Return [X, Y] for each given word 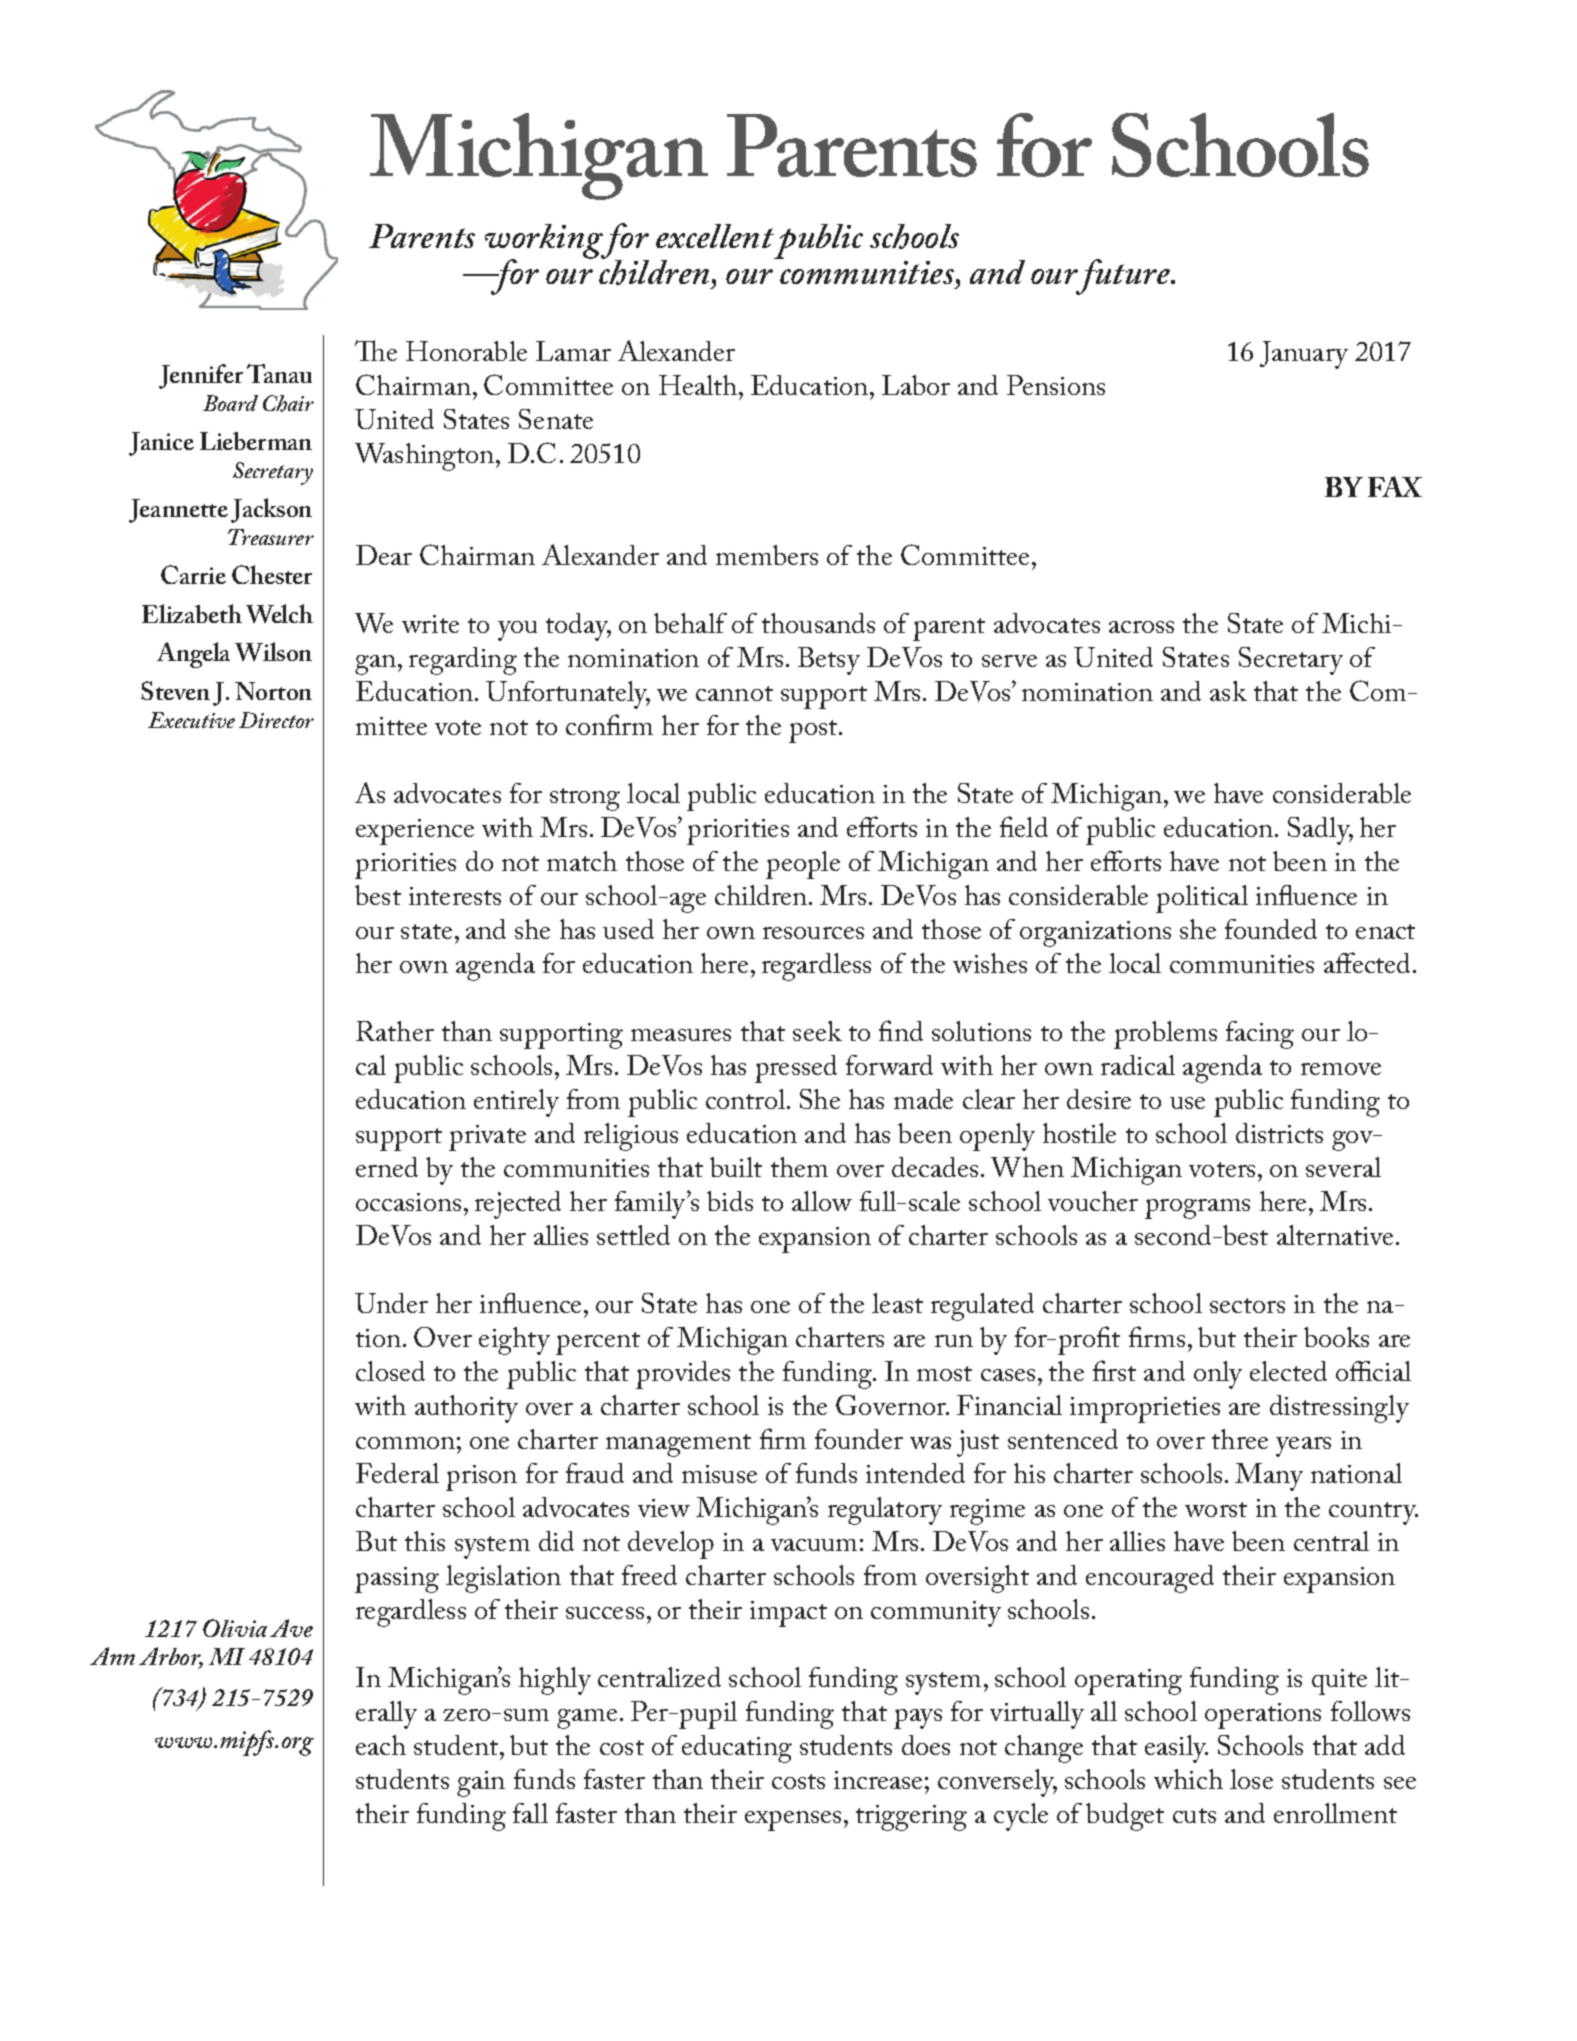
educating [737, 1749]
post [814, 731]
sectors [1247, 1305]
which [1188, 1779]
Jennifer [201, 376]
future [1123, 277]
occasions [408, 1202]
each [381, 1745]
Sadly [1320, 831]
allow [822, 1201]
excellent [715, 236]
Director [276, 720]
